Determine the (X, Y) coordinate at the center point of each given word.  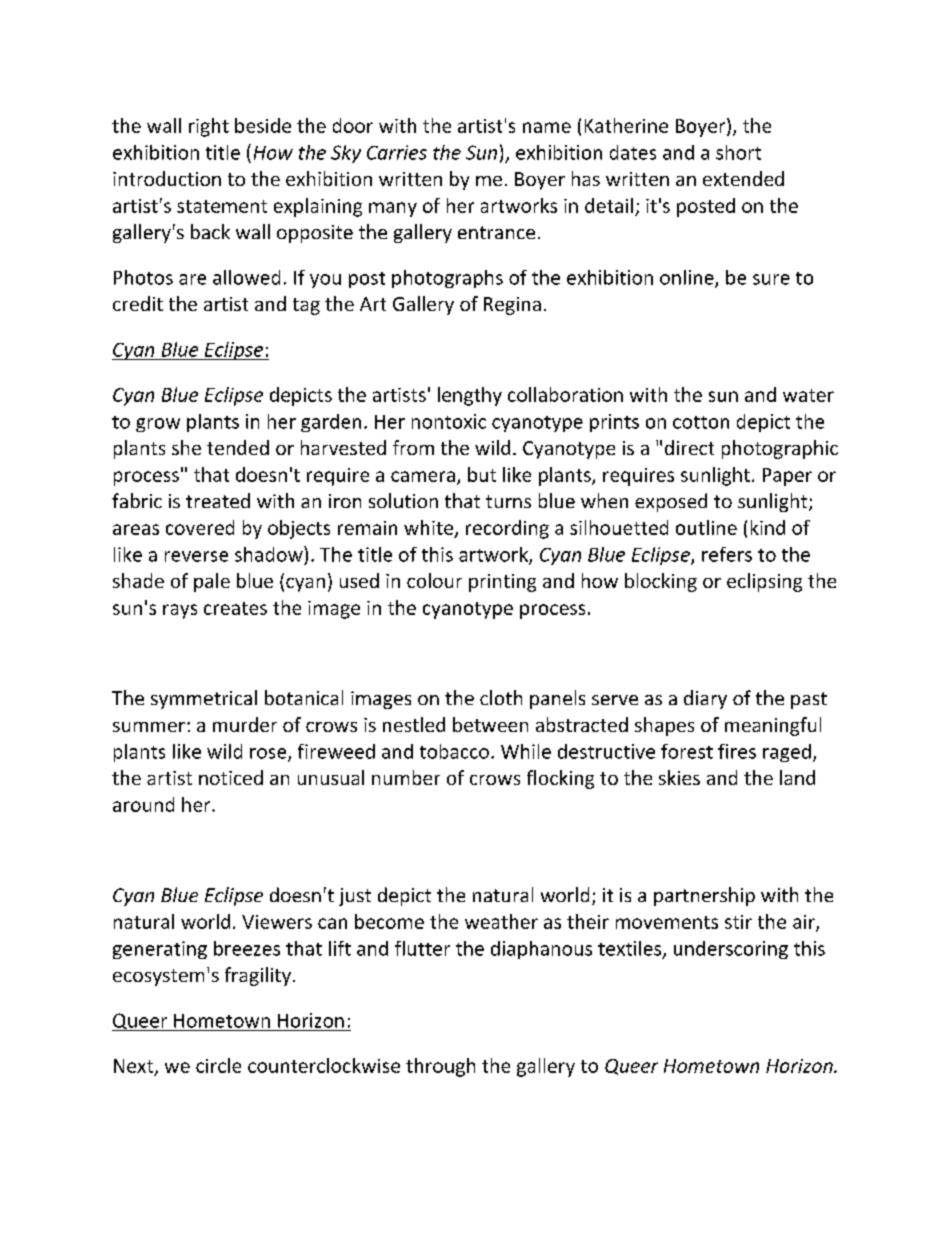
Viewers (277, 922)
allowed (246, 277)
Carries (397, 152)
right (209, 127)
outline (706, 527)
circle (218, 1065)
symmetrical (204, 699)
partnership (704, 896)
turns (508, 501)
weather (501, 921)
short (738, 152)
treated (218, 500)
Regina (512, 306)
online (688, 278)
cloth (501, 697)
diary (705, 699)
